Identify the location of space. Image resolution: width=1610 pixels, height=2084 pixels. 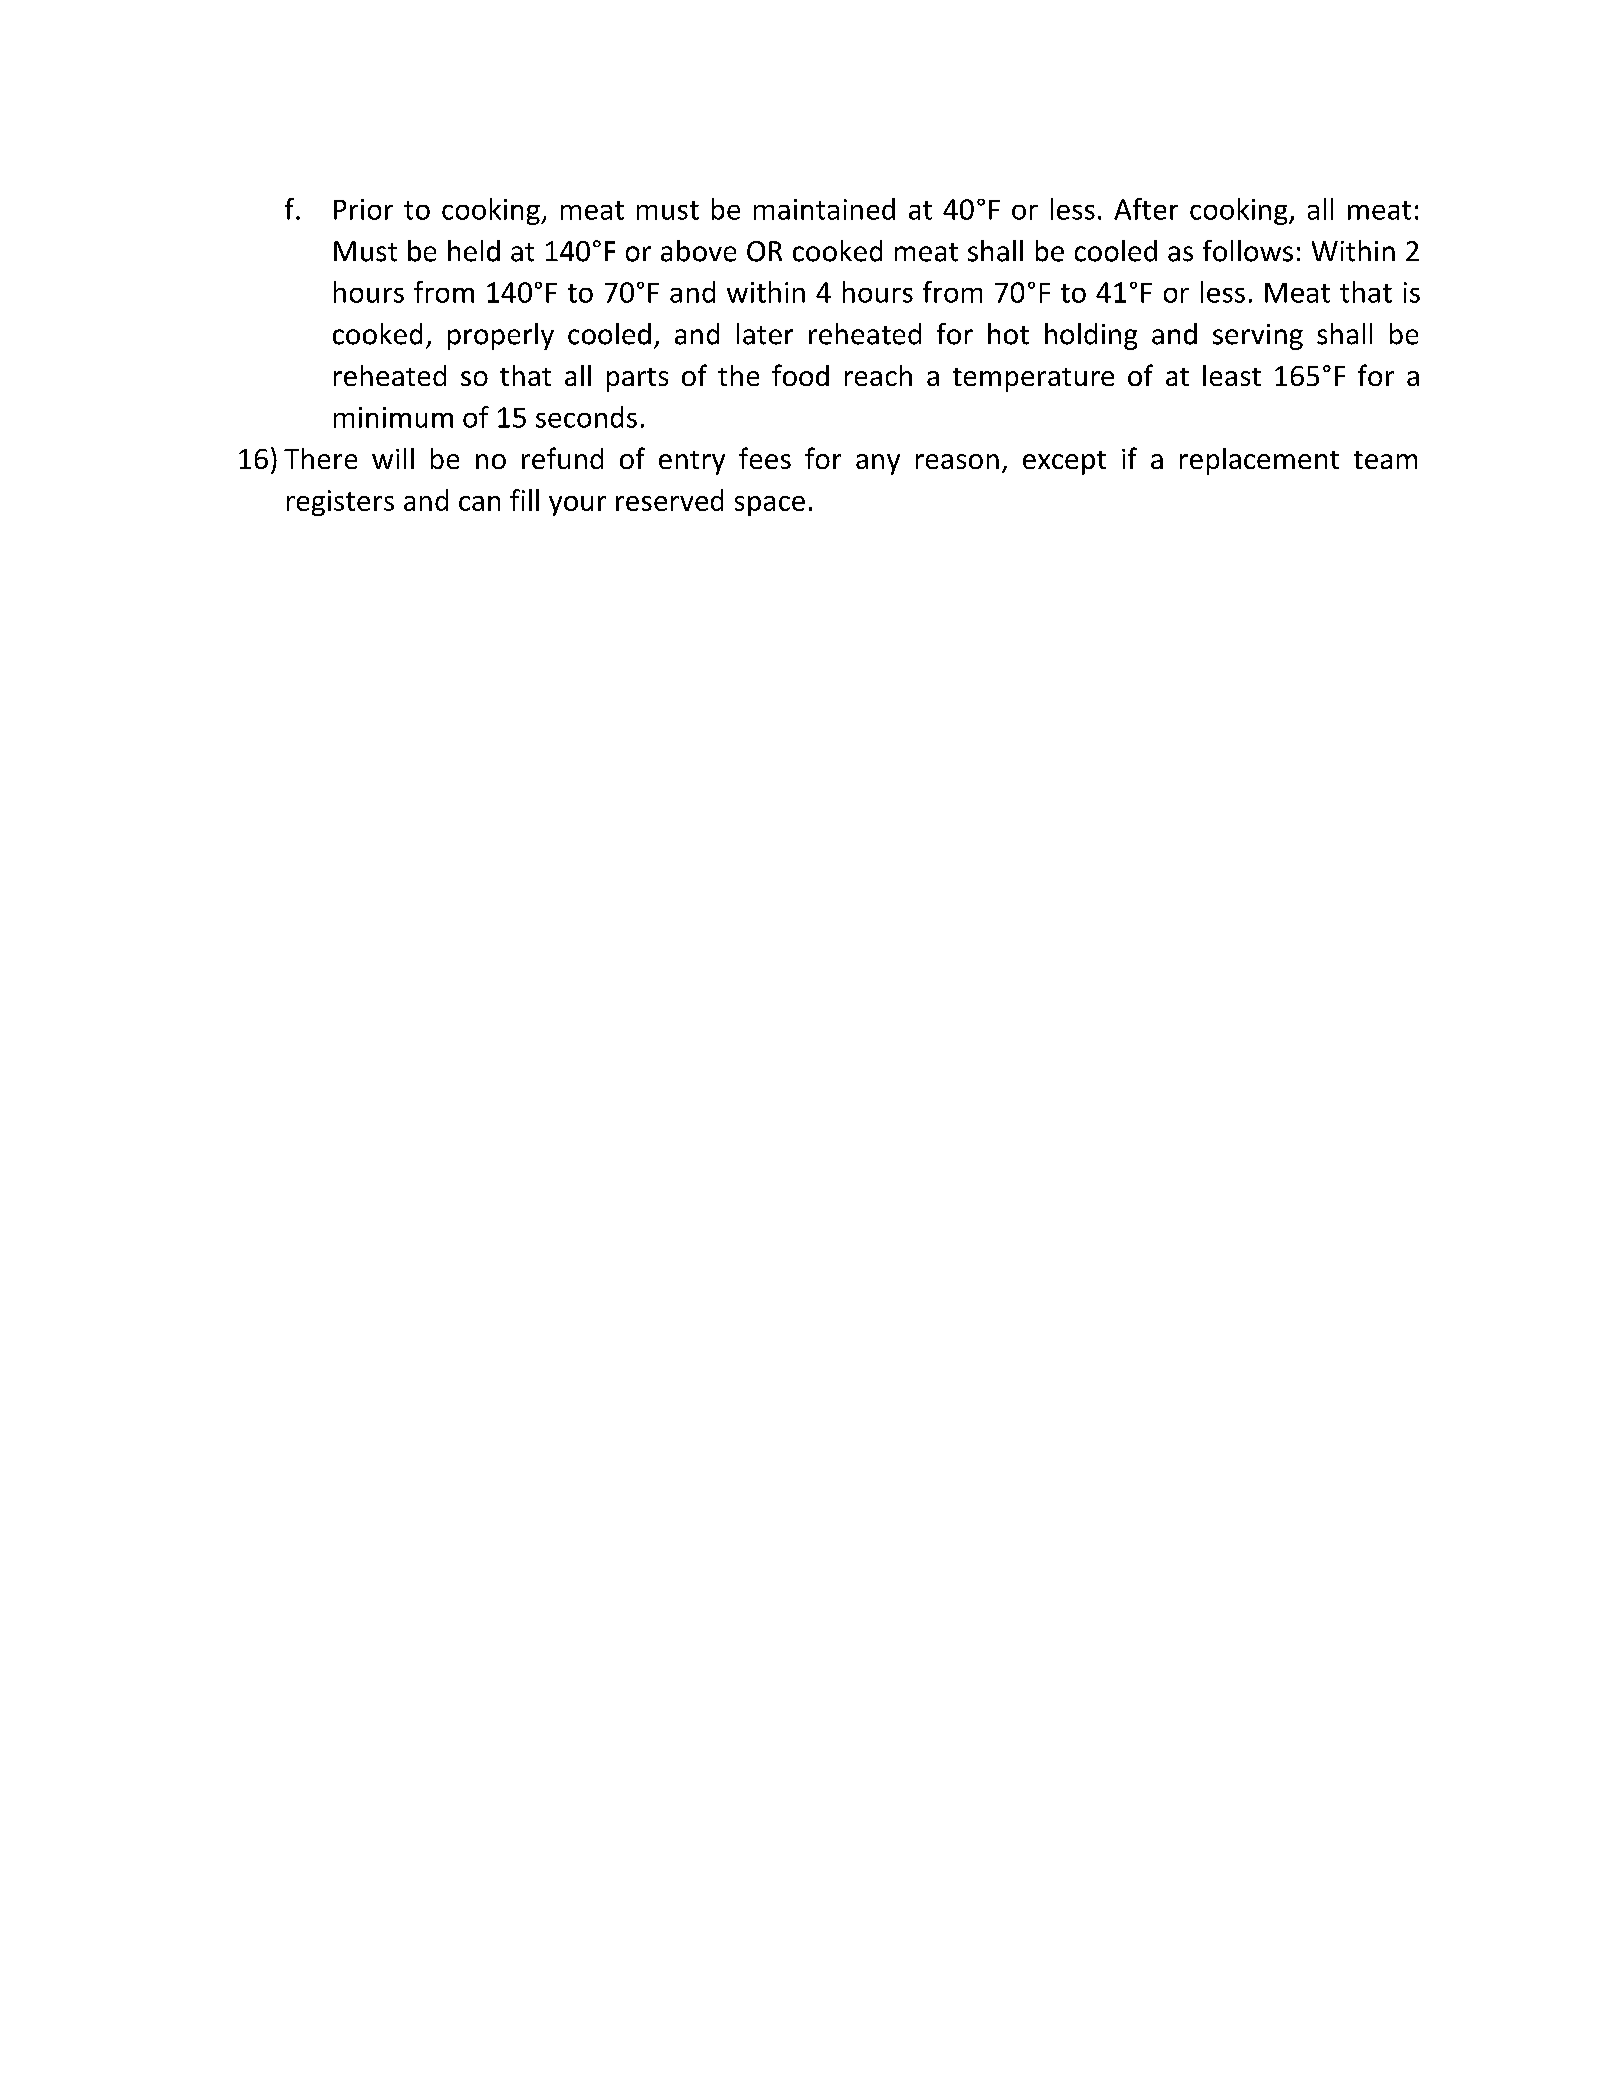
(770, 506).
